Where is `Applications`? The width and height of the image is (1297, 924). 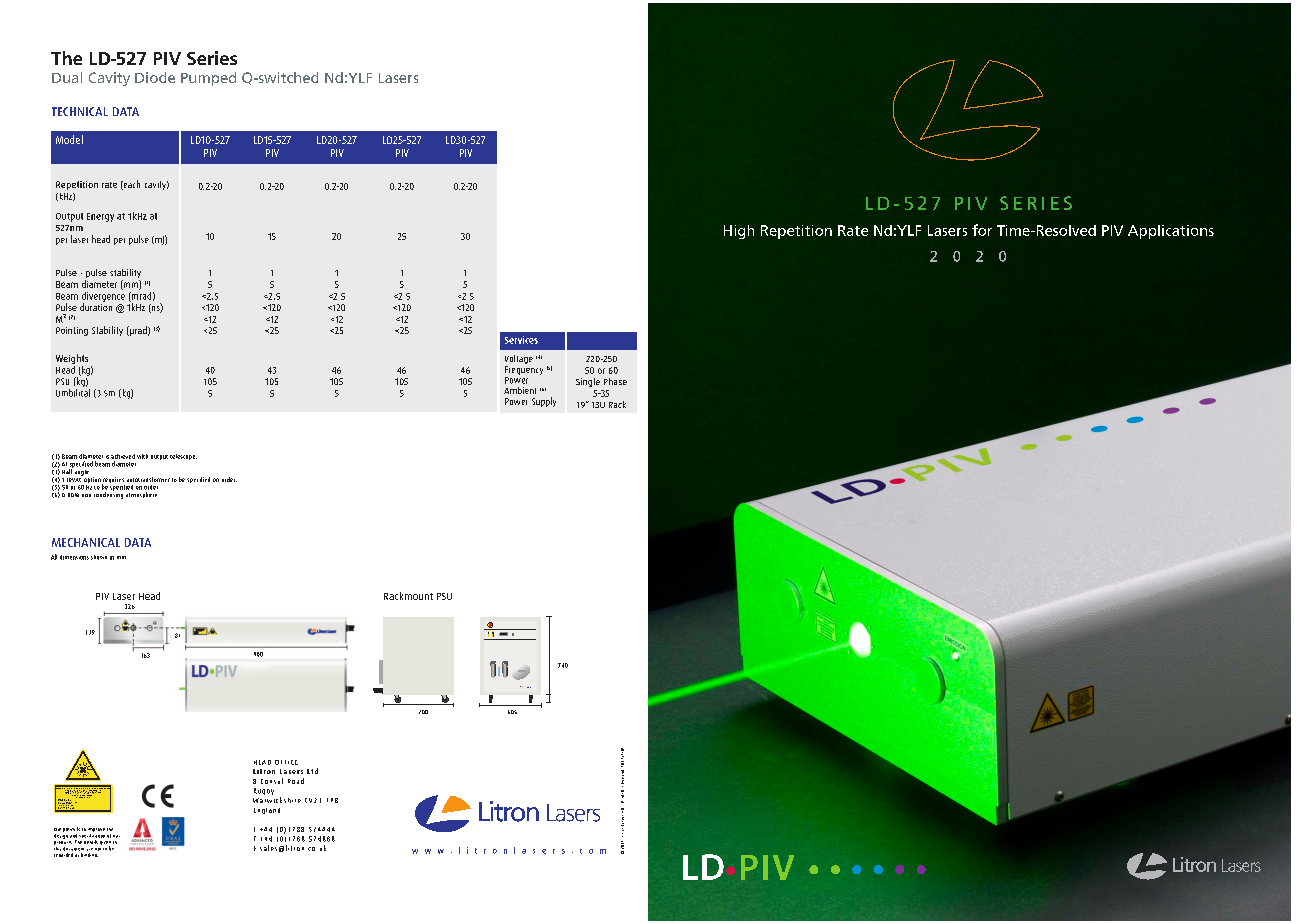 Applications is located at coordinates (1171, 232).
